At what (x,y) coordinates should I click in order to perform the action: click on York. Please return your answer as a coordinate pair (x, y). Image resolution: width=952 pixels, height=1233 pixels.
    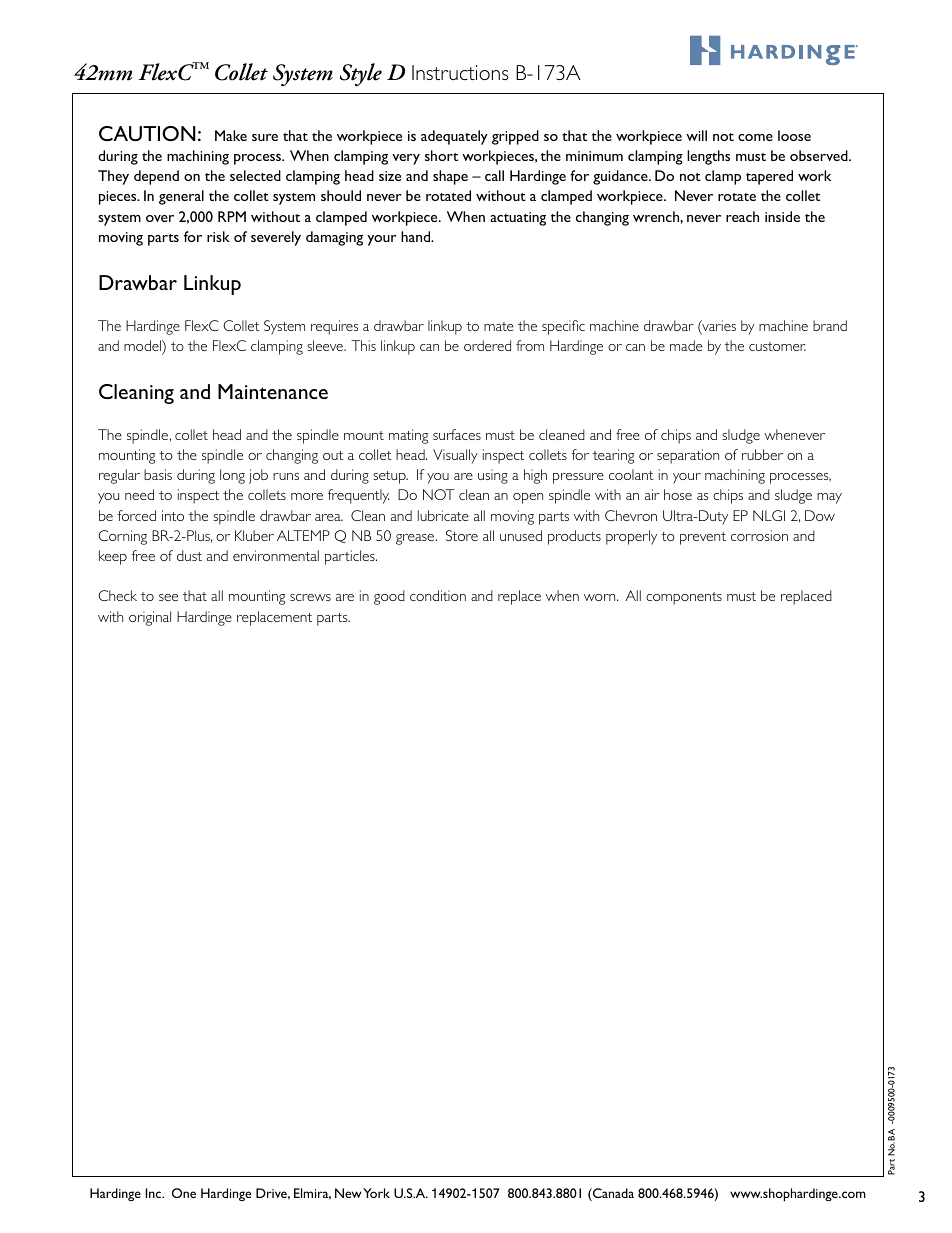
    Looking at the image, I should click on (376, 1193).
